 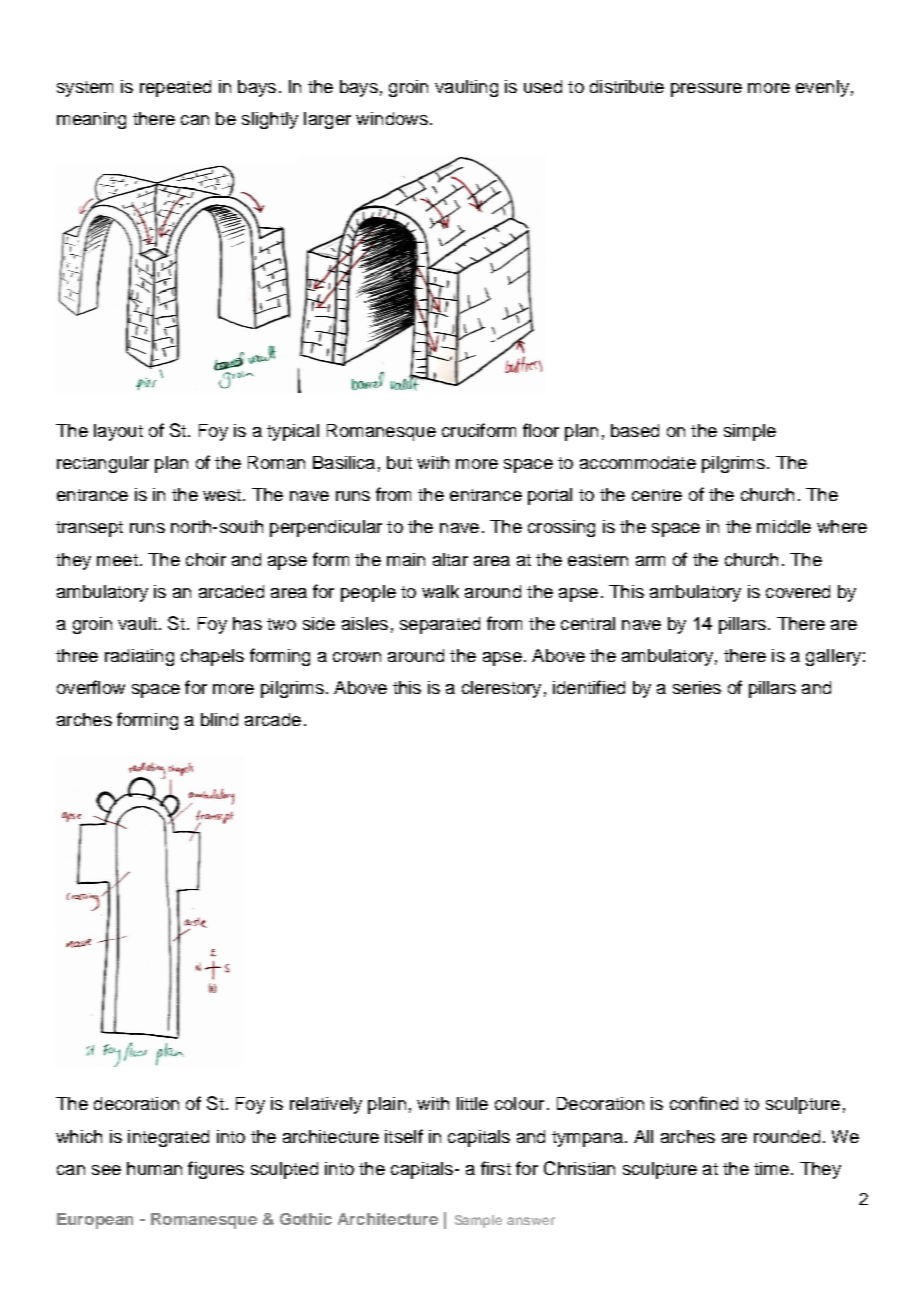 I want to click on first, so click(x=496, y=1168).
